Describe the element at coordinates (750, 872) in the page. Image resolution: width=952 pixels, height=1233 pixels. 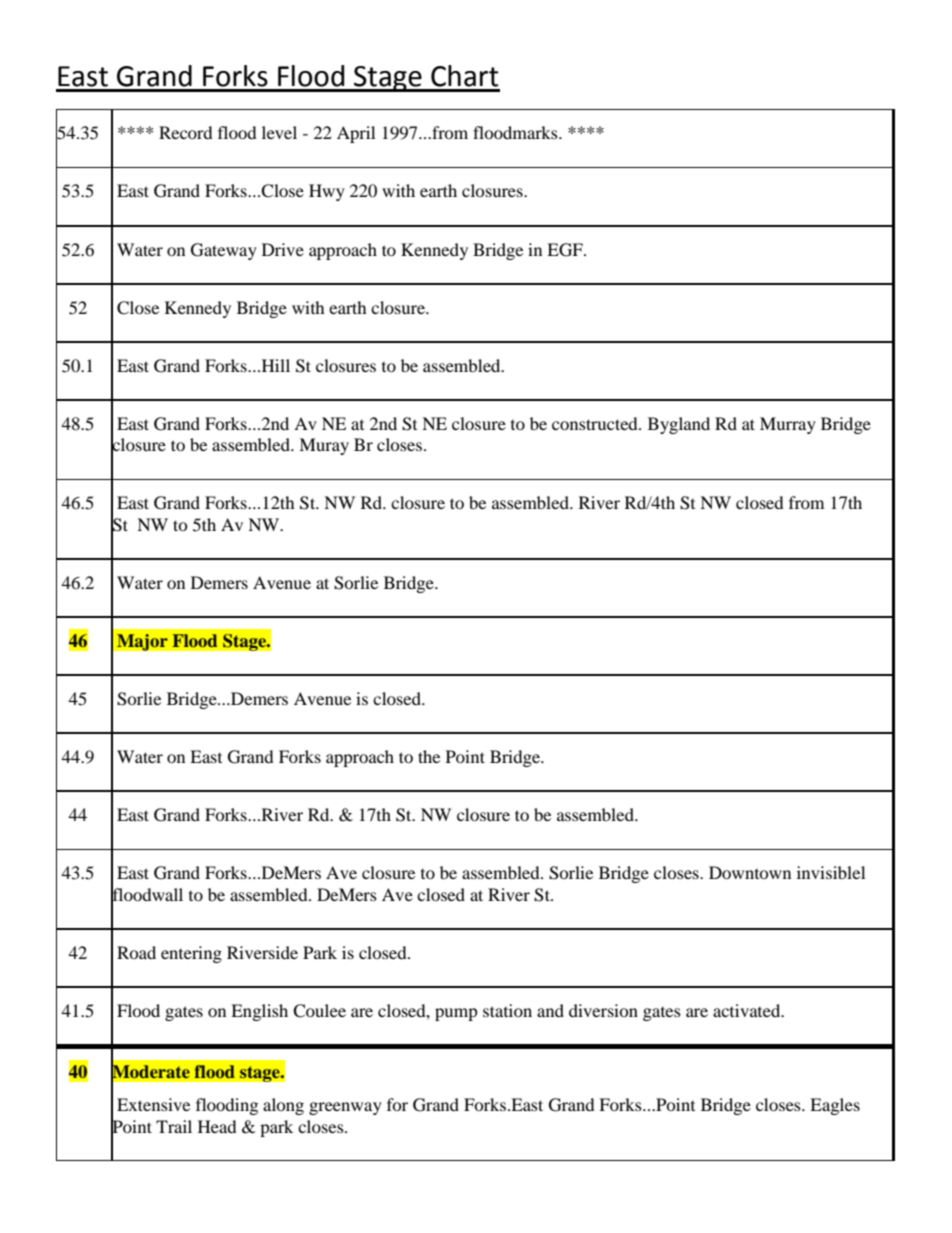
I see `Downtown` at that location.
